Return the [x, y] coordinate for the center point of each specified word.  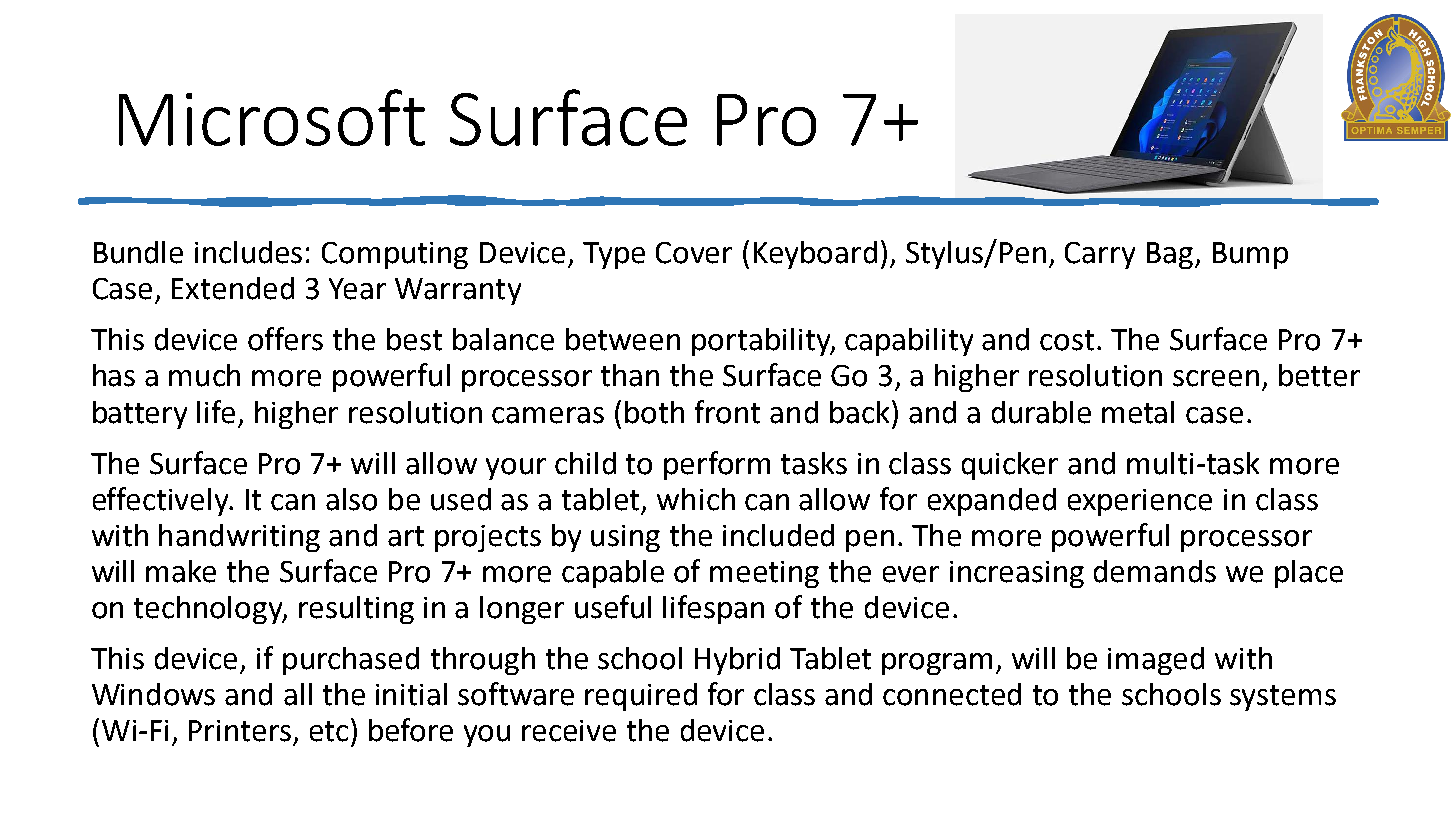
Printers [240, 731]
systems [1283, 698]
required [641, 697]
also [351, 499]
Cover [694, 253]
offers [285, 339]
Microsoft [272, 117]
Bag [1170, 255]
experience [1140, 502]
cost [1067, 340]
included [778, 535]
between [623, 339]
